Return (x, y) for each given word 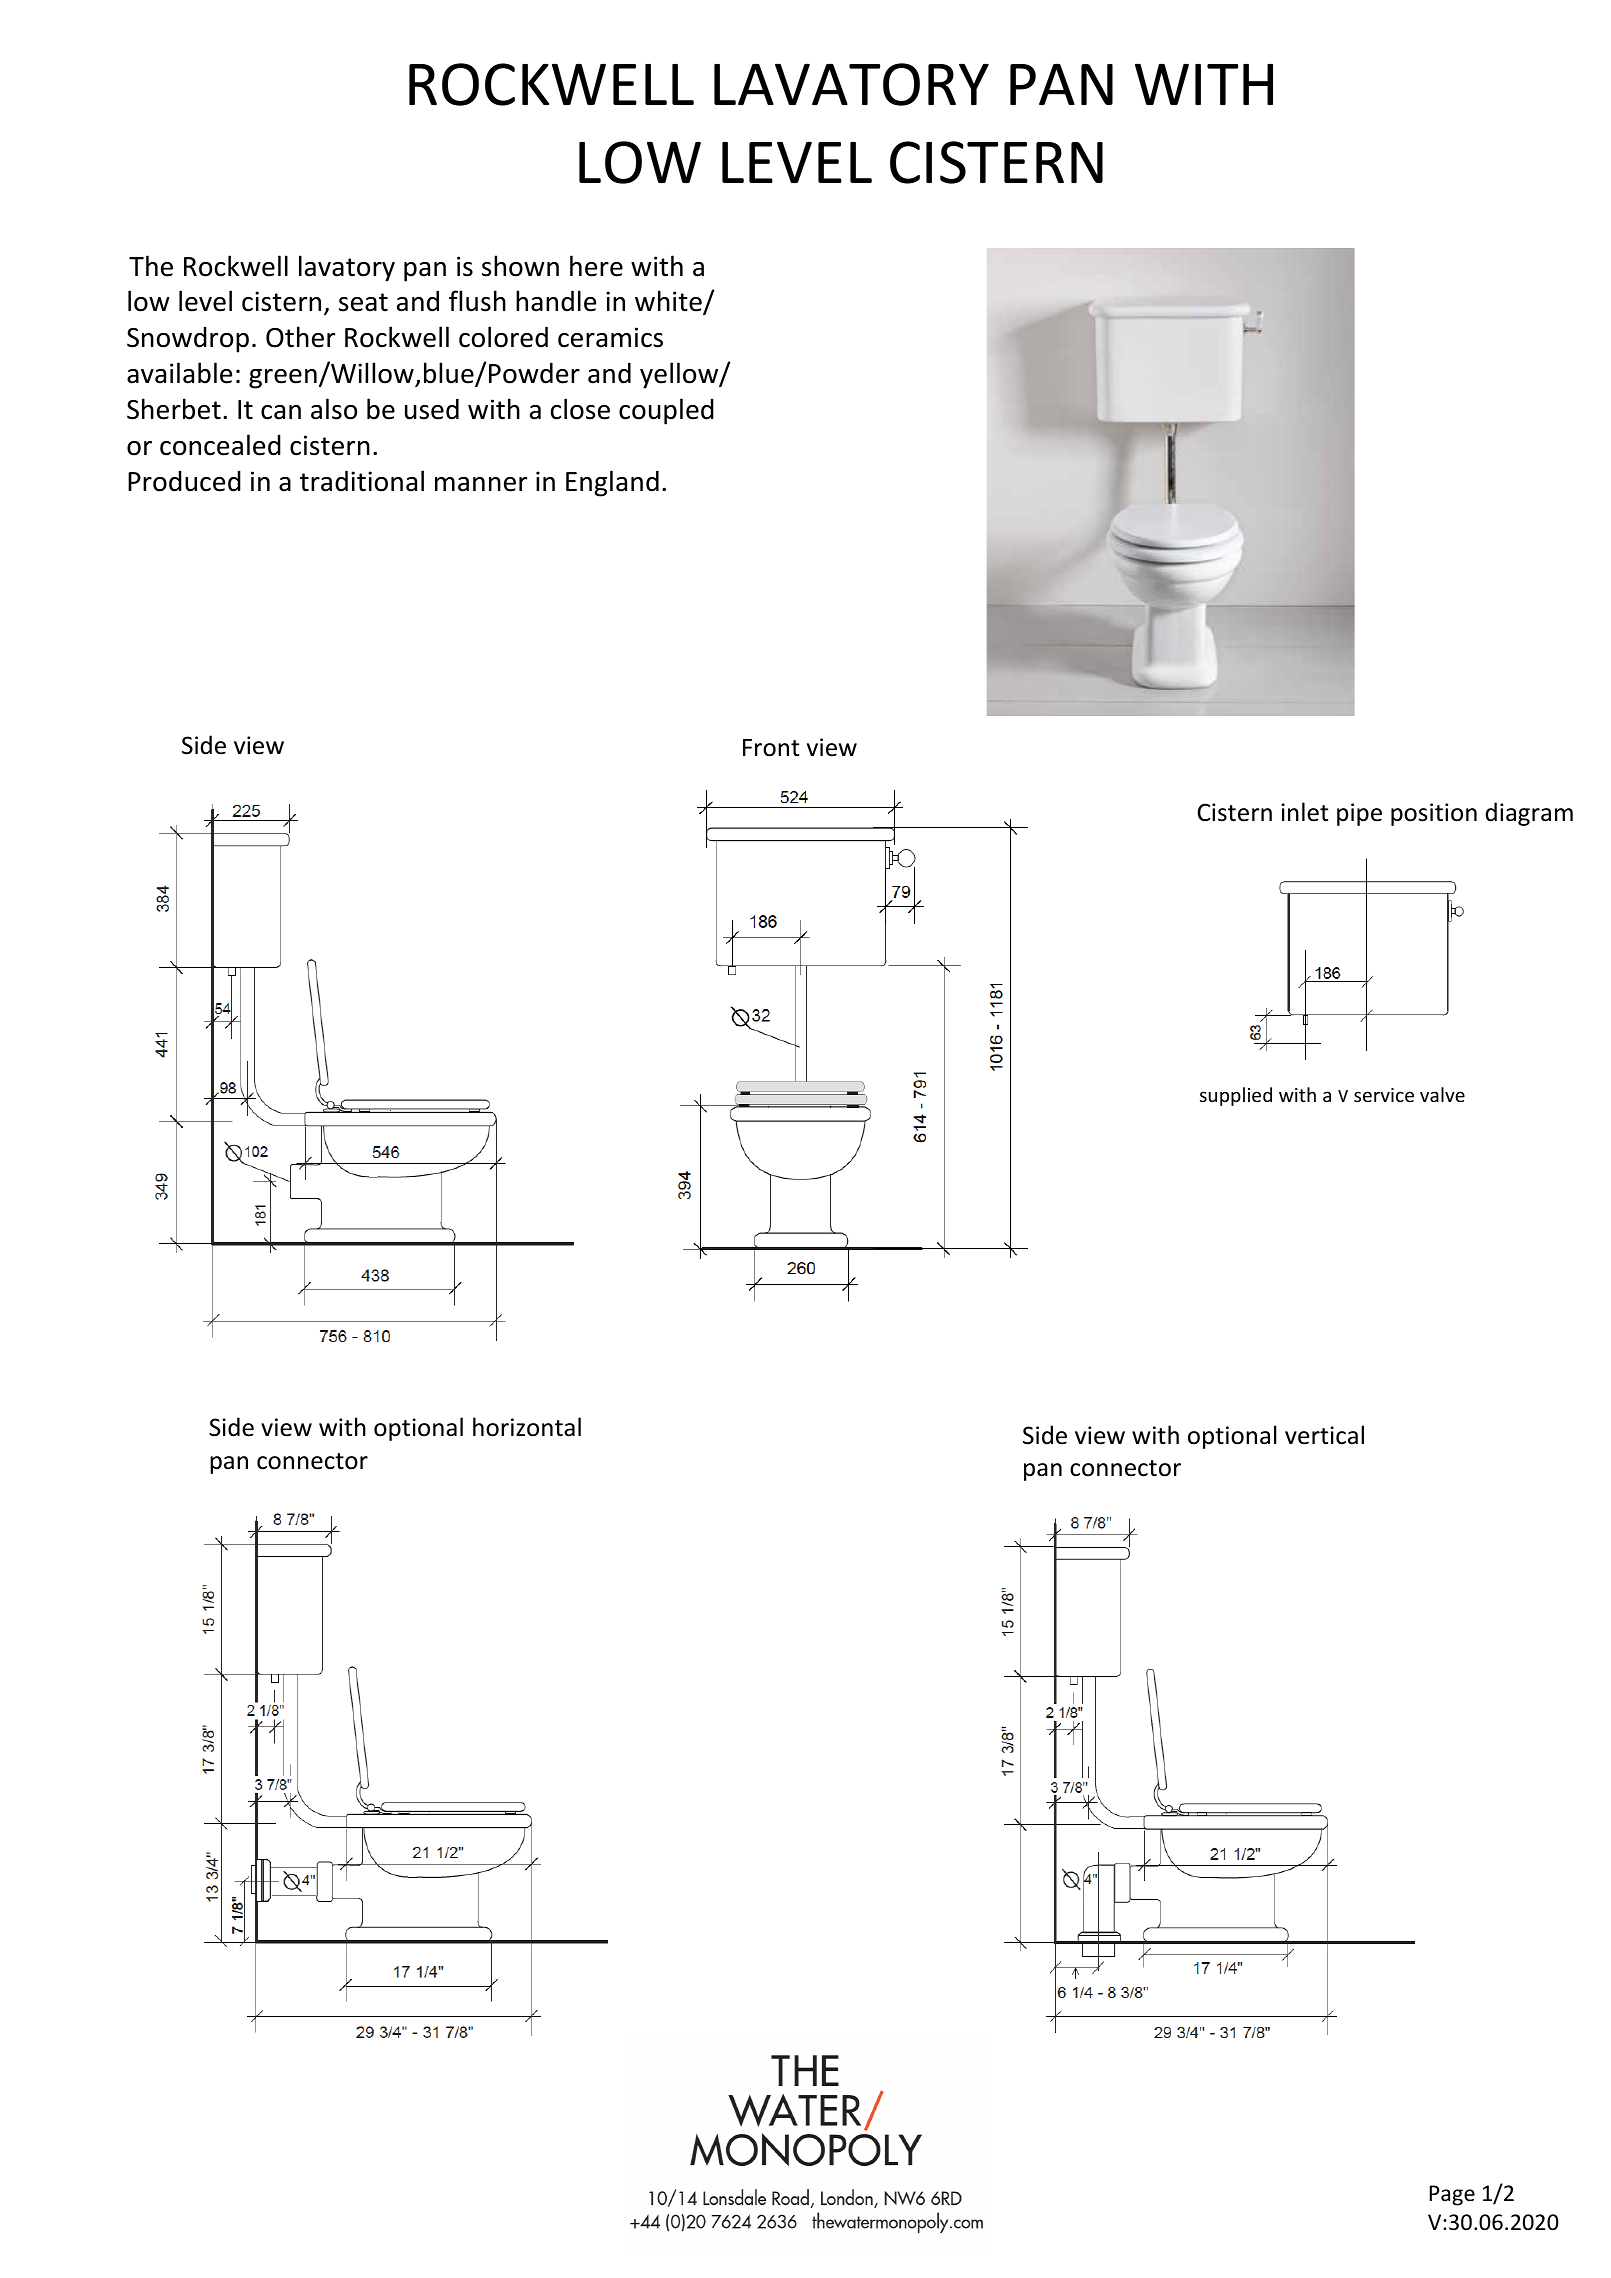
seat (363, 302)
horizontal (527, 1427)
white (669, 302)
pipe (1359, 814)
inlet (1304, 812)
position (1434, 814)
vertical (1324, 1435)
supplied (1236, 1096)
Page (1452, 2195)
